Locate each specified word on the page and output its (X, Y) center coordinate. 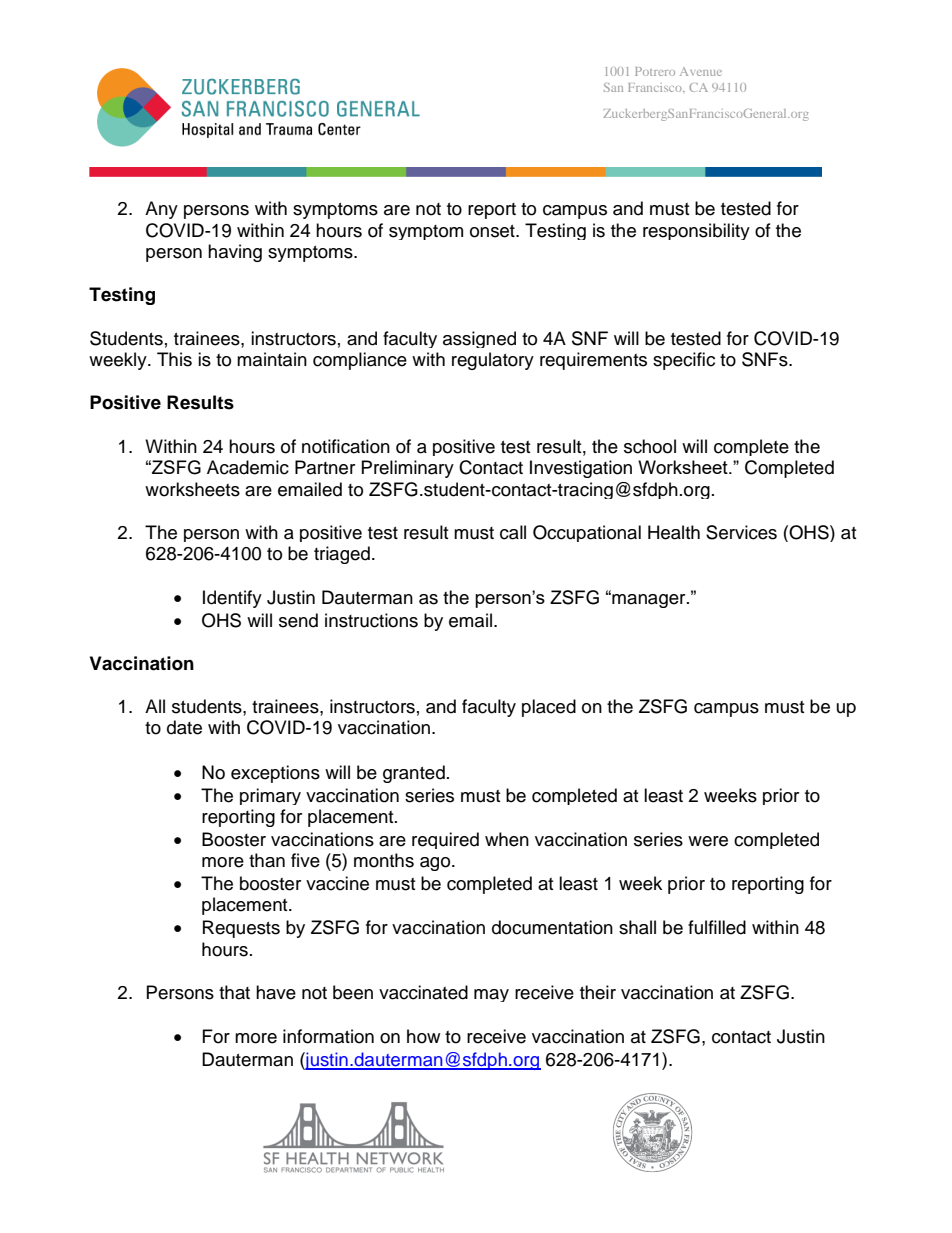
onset (493, 231)
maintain (272, 359)
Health (674, 532)
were (708, 841)
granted (414, 774)
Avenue (701, 71)
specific (684, 361)
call (513, 532)
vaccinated (423, 992)
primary (270, 796)
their (598, 992)
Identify (232, 599)
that (234, 992)
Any (161, 210)
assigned (479, 339)
